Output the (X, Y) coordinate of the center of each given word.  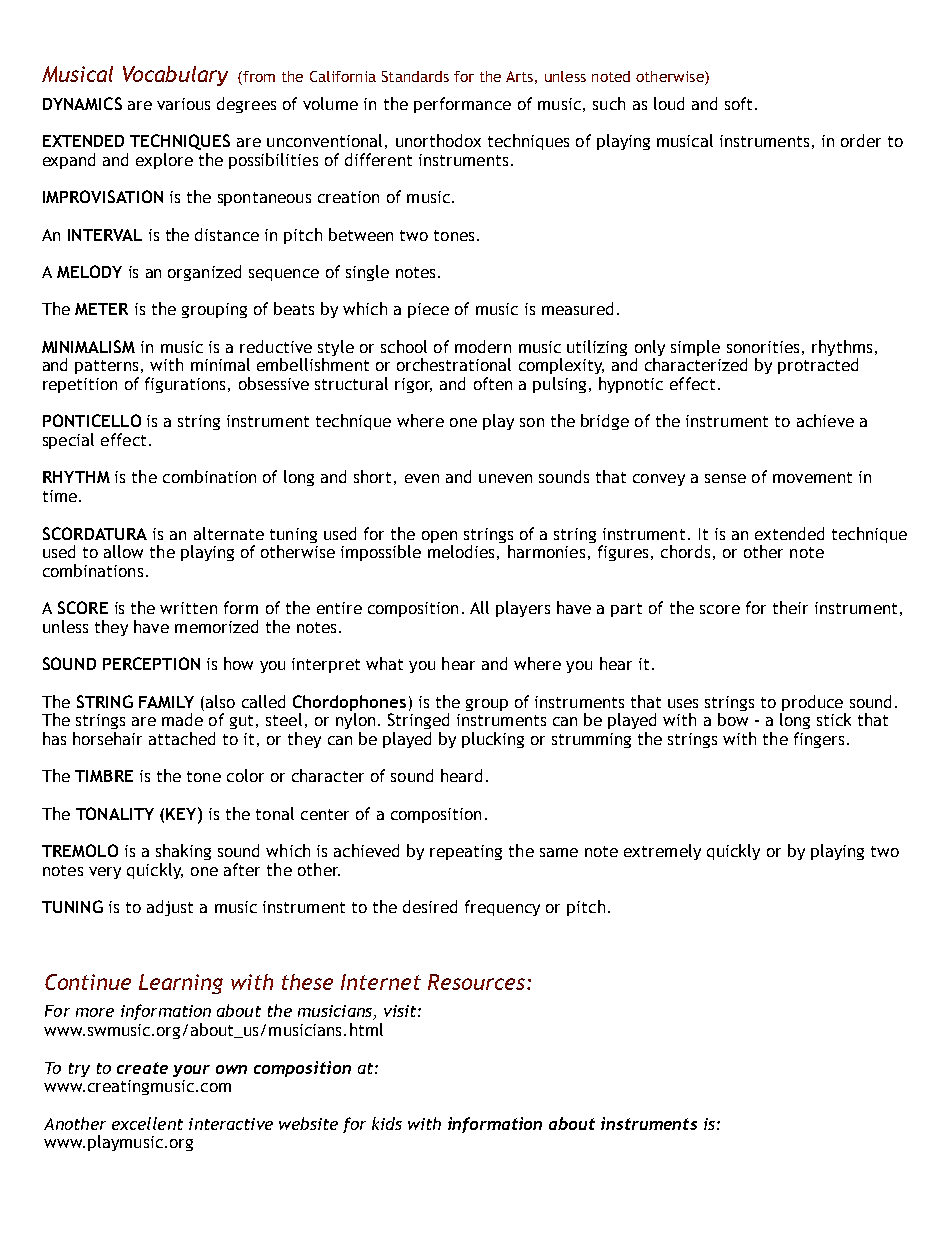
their (790, 607)
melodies (461, 551)
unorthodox (438, 140)
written (188, 608)
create (142, 1068)
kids (387, 1123)
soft (738, 103)
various (183, 104)
